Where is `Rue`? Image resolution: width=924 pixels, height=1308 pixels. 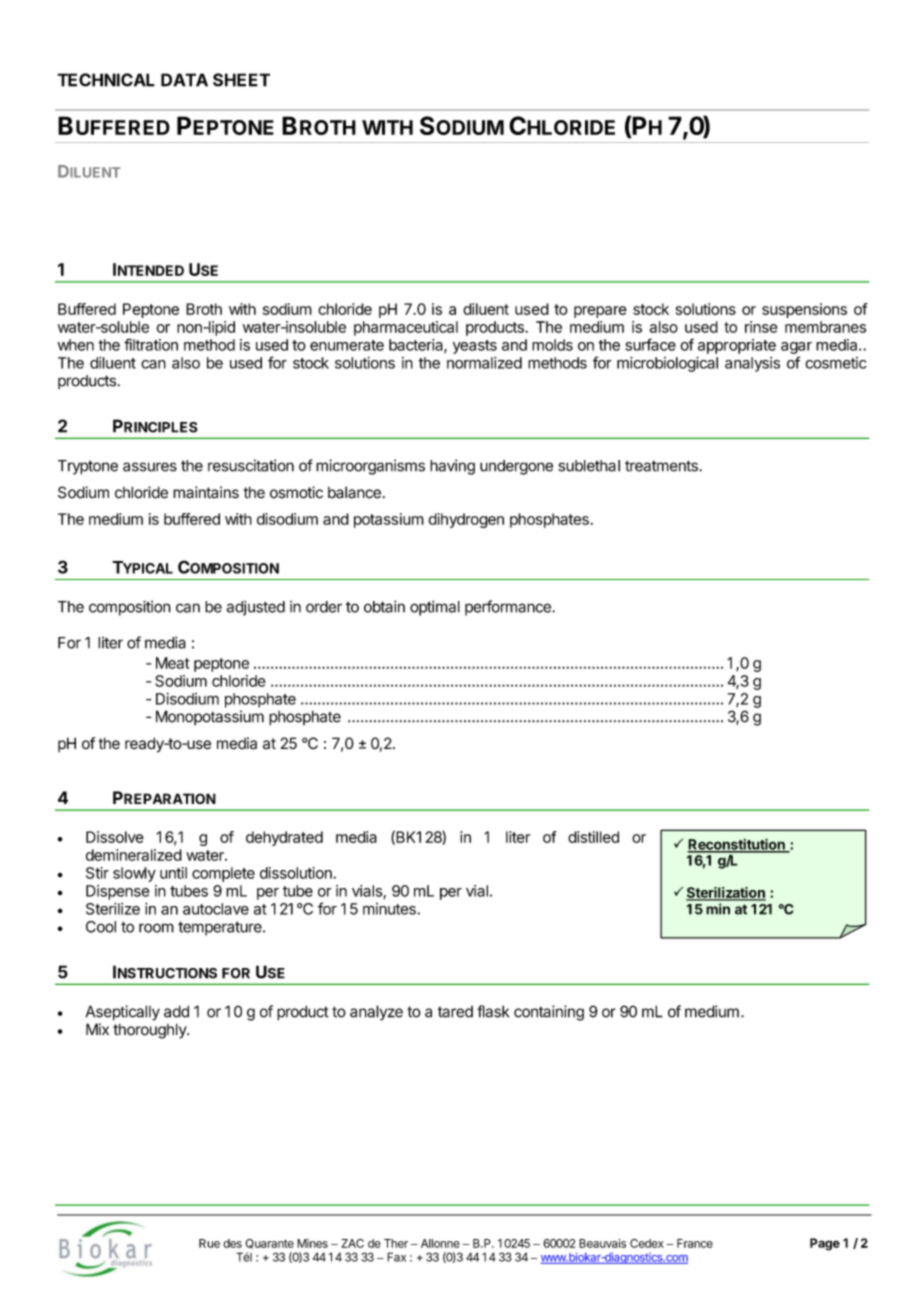 Rue is located at coordinates (209, 1243).
